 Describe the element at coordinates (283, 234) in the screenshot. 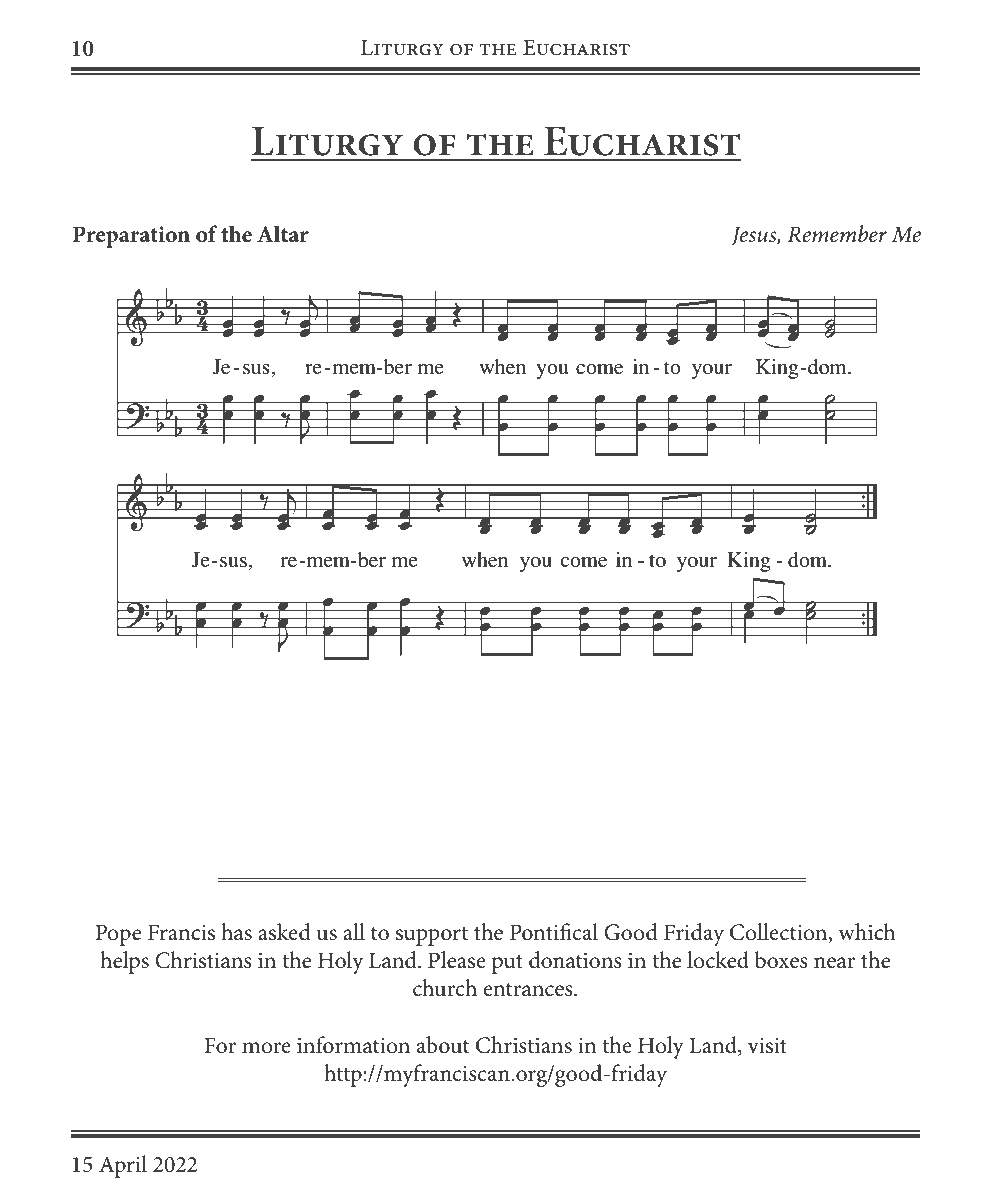

I see `Altar` at that location.
